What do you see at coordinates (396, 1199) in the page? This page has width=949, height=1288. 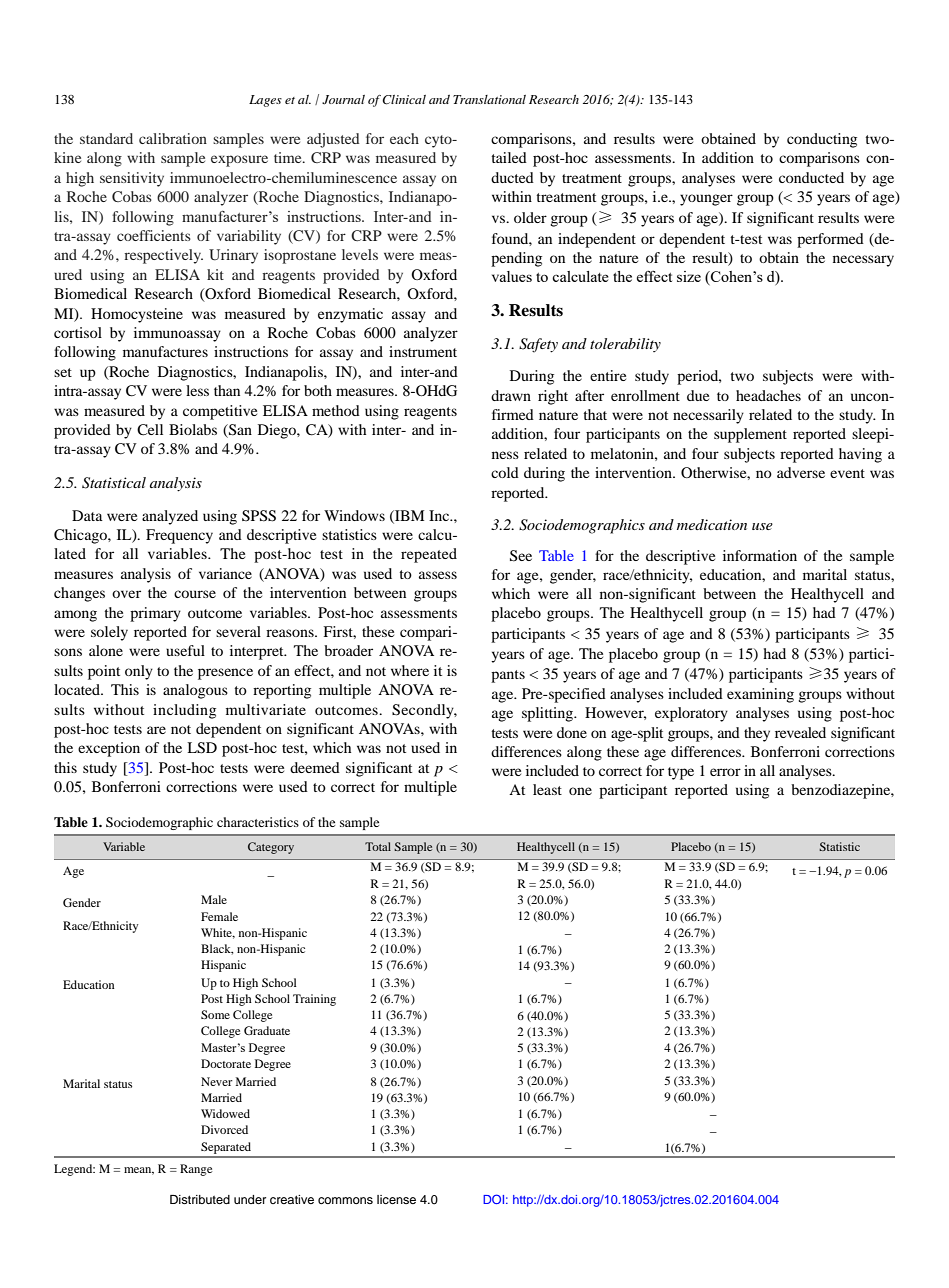 I see `license` at bounding box center [396, 1199].
